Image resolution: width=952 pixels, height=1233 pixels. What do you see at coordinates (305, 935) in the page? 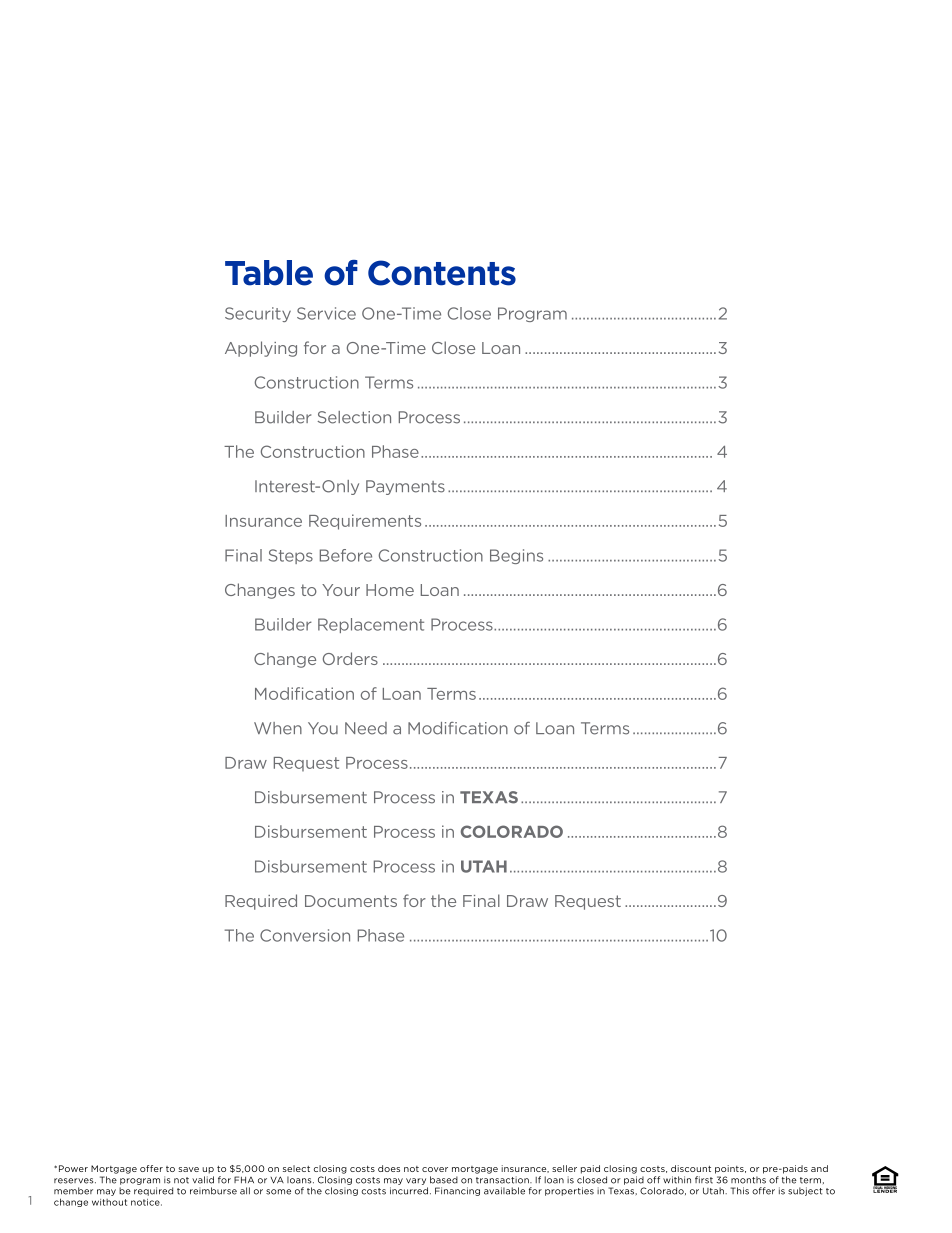
I see `Conversion` at bounding box center [305, 935].
